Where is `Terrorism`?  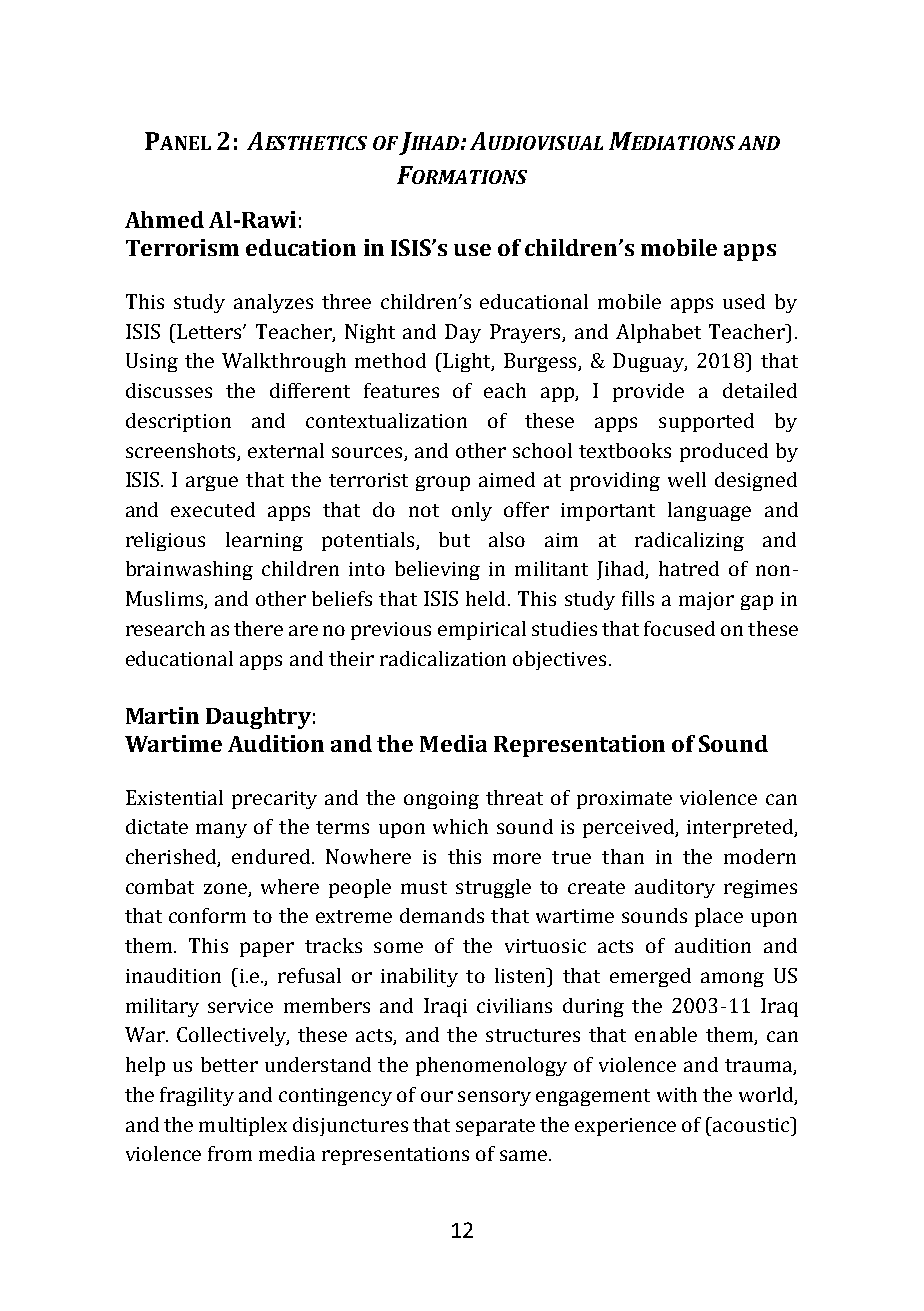 Terrorism is located at coordinates (182, 247).
